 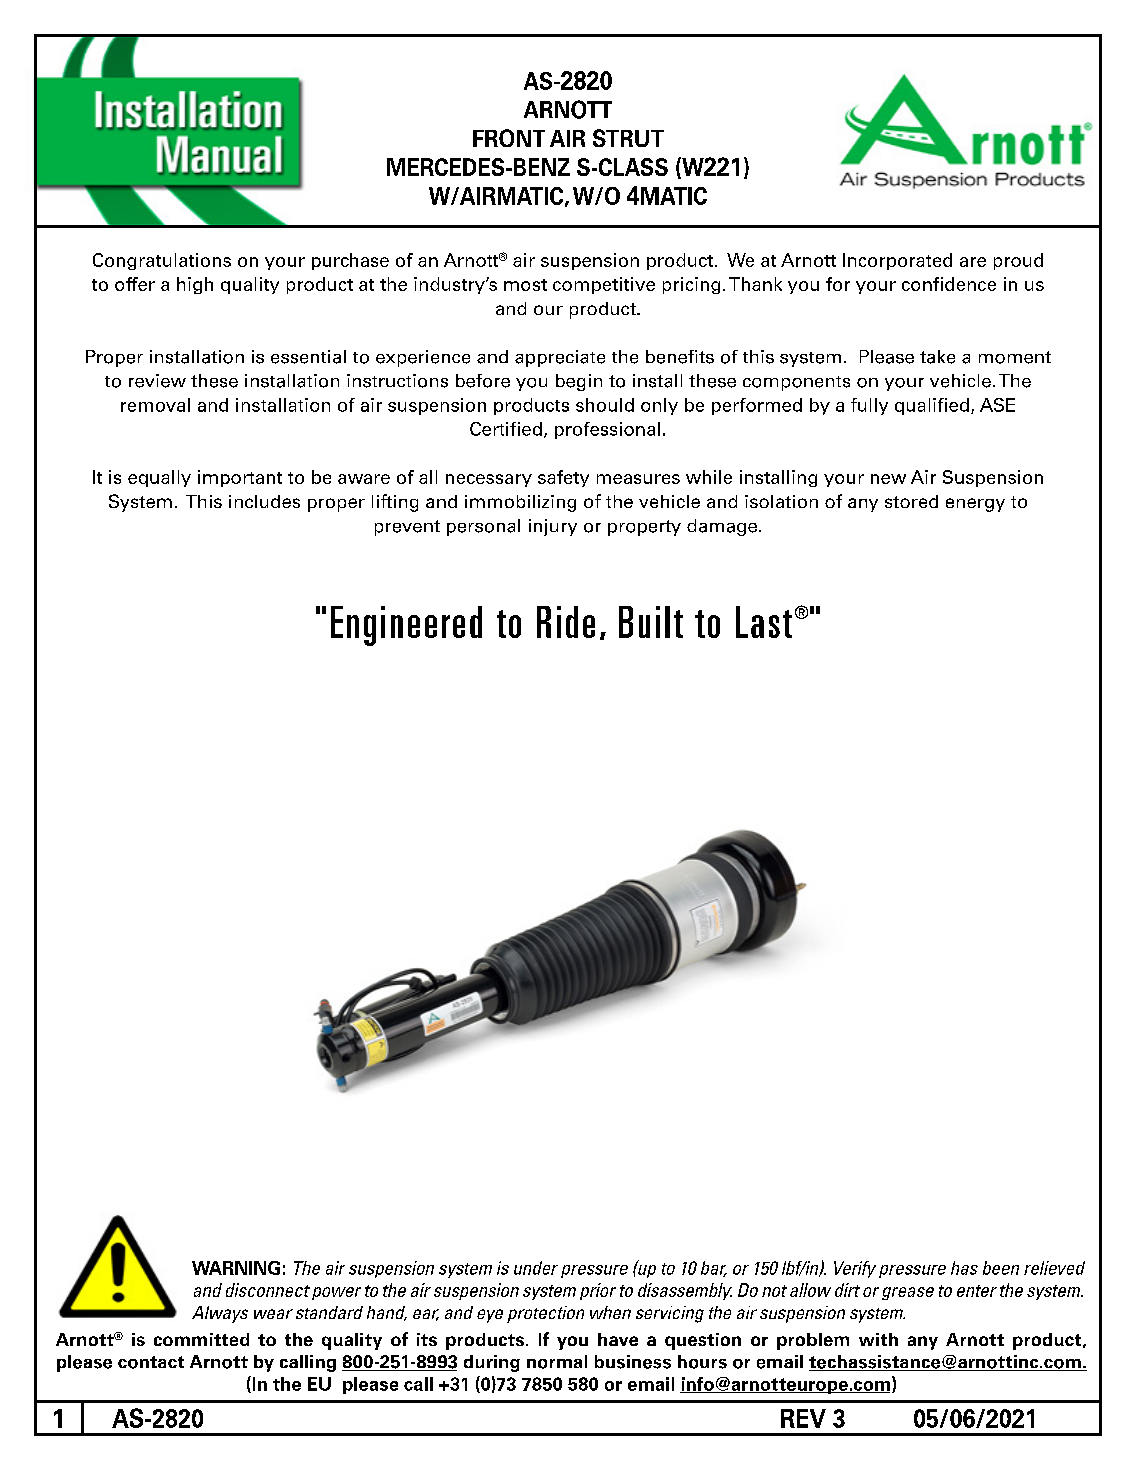 What do you see at coordinates (566, 622) in the image?
I see `Ride` at bounding box center [566, 622].
